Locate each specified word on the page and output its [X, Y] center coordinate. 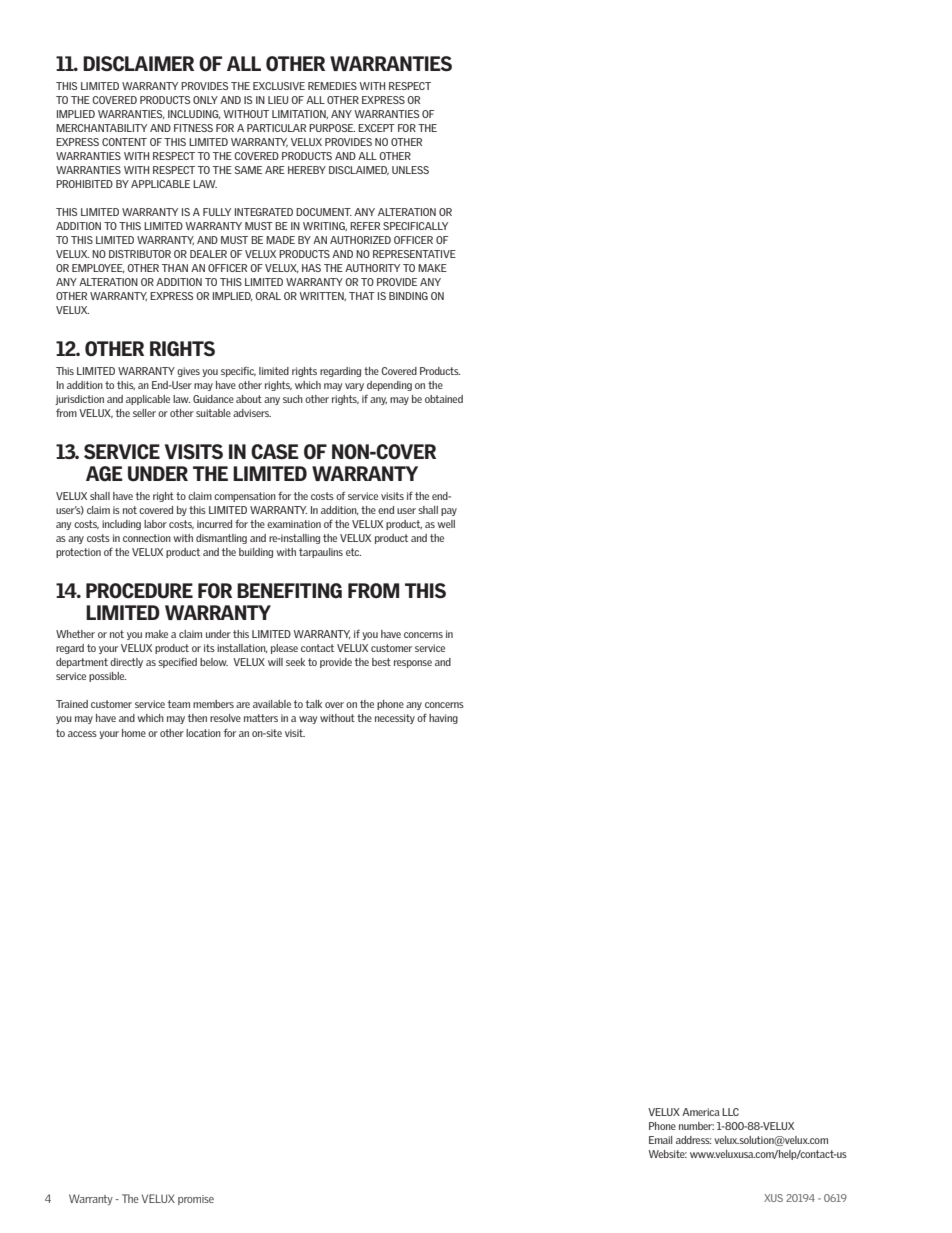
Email [660, 1140]
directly [126, 663]
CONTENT [124, 142]
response [413, 664]
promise [196, 1200]
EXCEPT [376, 128]
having [443, 719]
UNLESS [410, 170]
